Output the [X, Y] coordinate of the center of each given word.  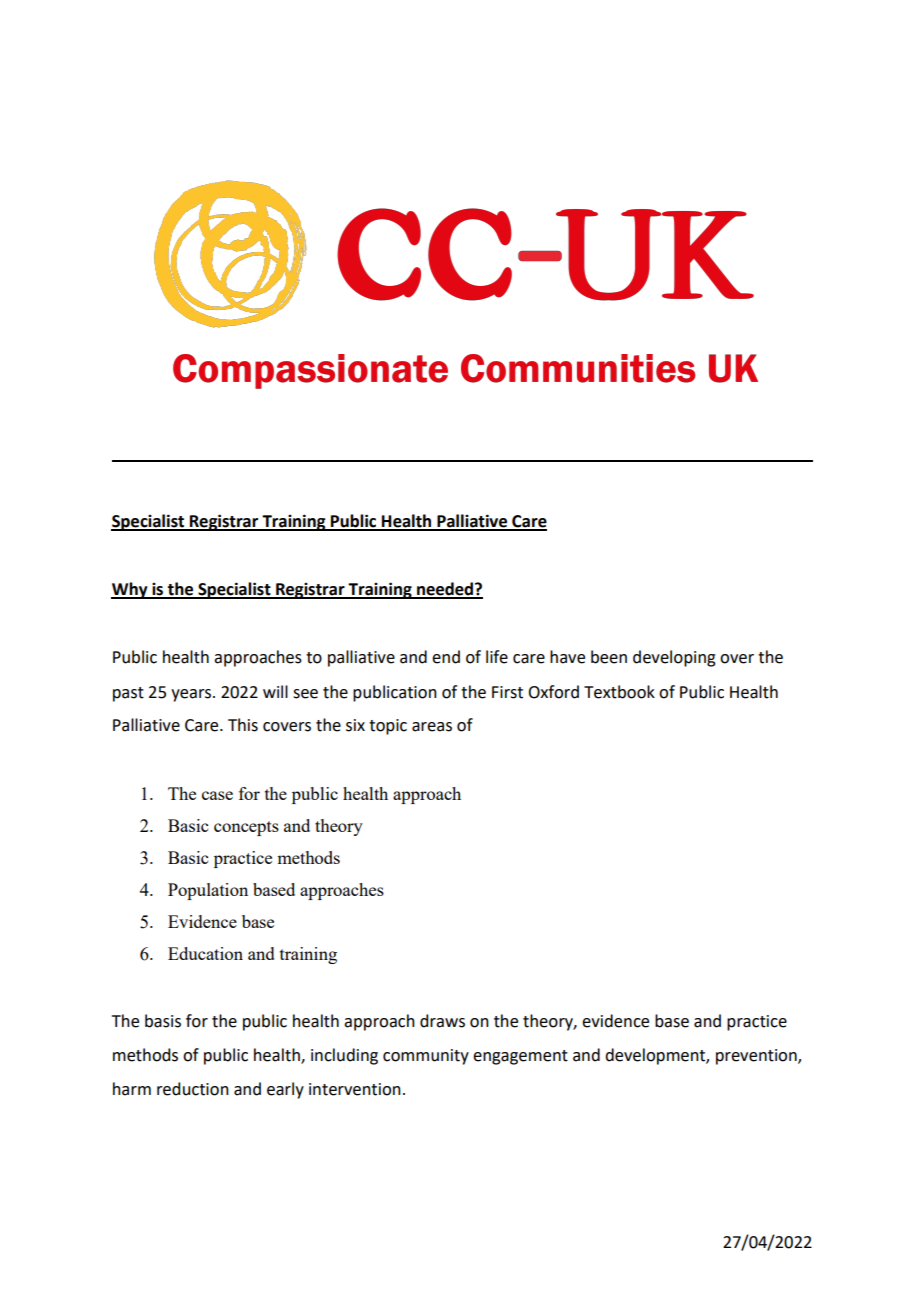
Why [130, 590]
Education [205, 953]
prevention [757, 1057]
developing [674, 658]
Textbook [619, 692]
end [446, 657]
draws [442, 1021]
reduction [193, 1089]
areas [432, 727]
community [426, 1057]
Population [208, 891]
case [217, 795]
